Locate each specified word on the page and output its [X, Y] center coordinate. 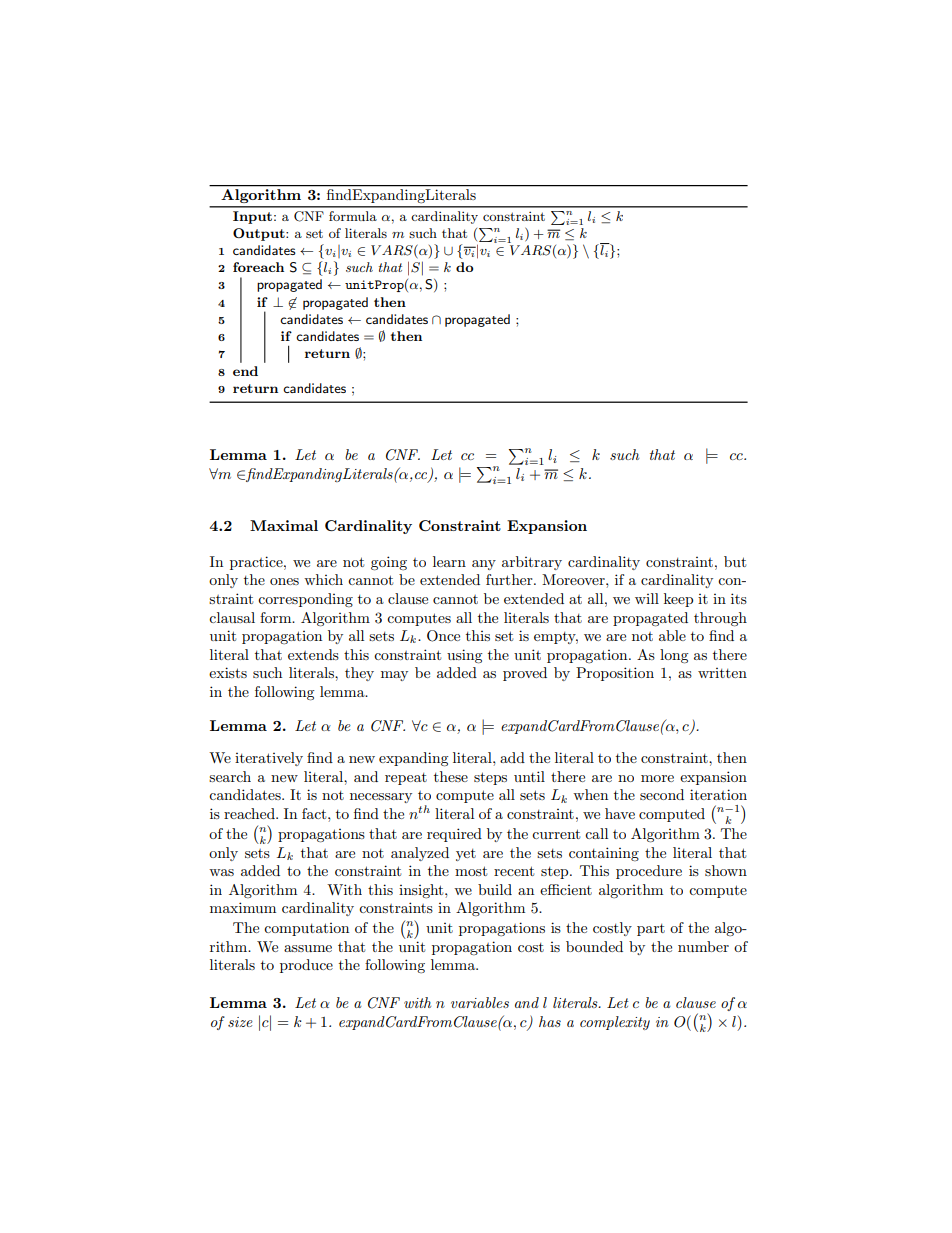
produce [306, 966]
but [735, 561]
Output [260, 234]
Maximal [284, 525]
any [484, 565]
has [550, 1021]
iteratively [269, 759]
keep [678, 600]
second [662, 794]
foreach [258, 267]
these [451, 776]
